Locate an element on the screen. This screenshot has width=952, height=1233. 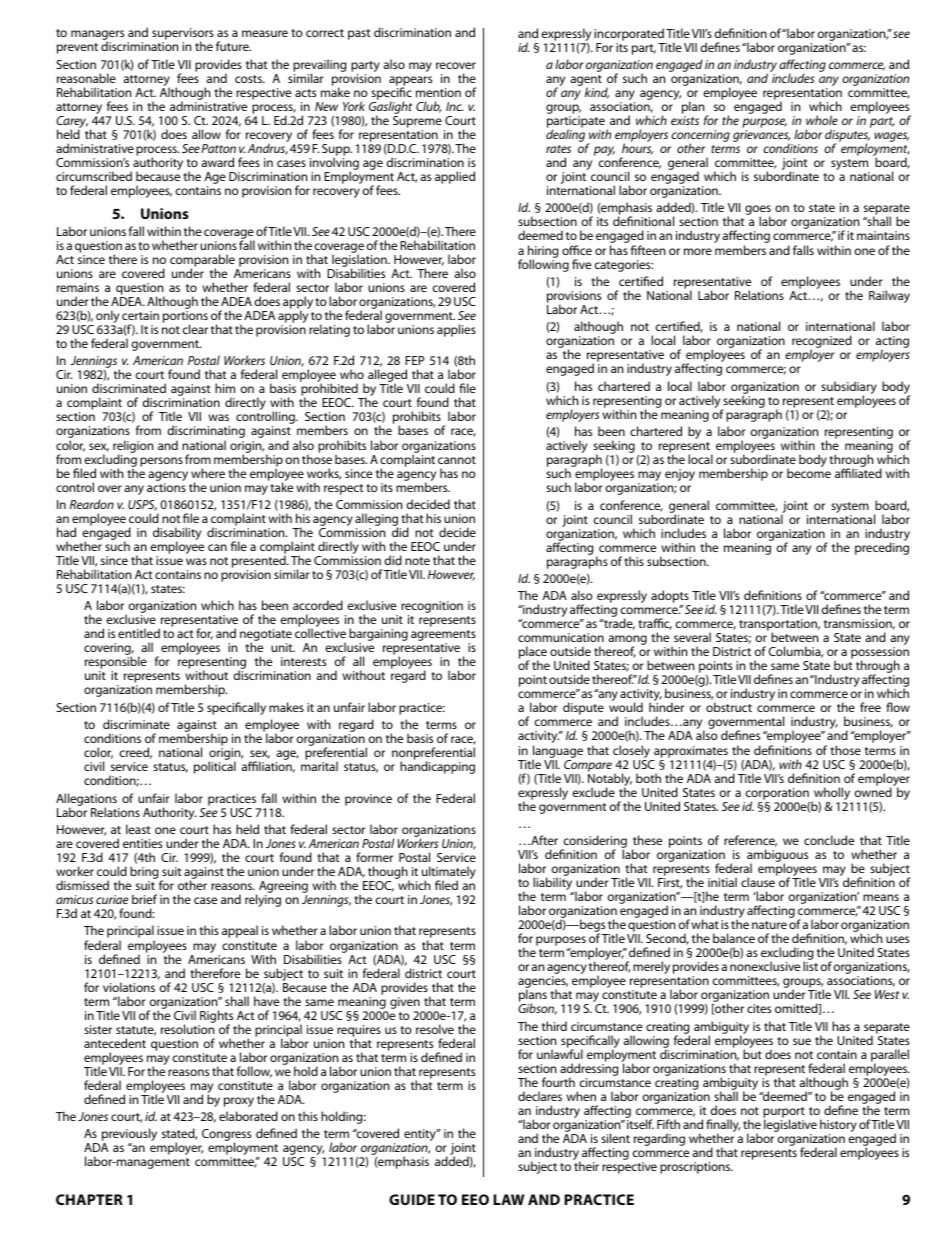
supervisors is located at coordinates (183, 35).
